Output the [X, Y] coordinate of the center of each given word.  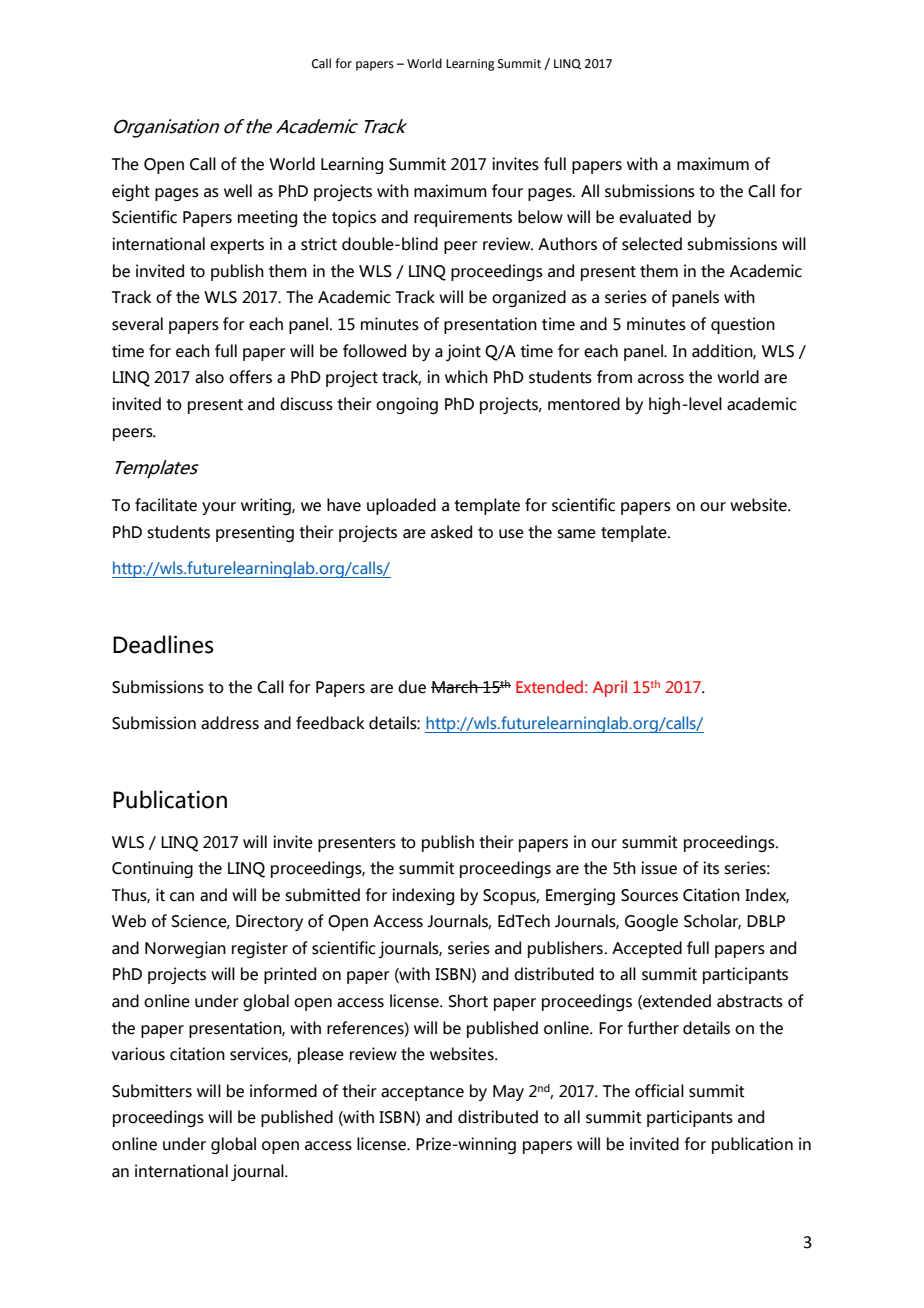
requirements [463, 218]
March [455, 687]
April [610, 688]
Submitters [152, 1091]
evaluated [655, 217]
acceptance [422, 1093]
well [238, 191]
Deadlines [163, 644]
